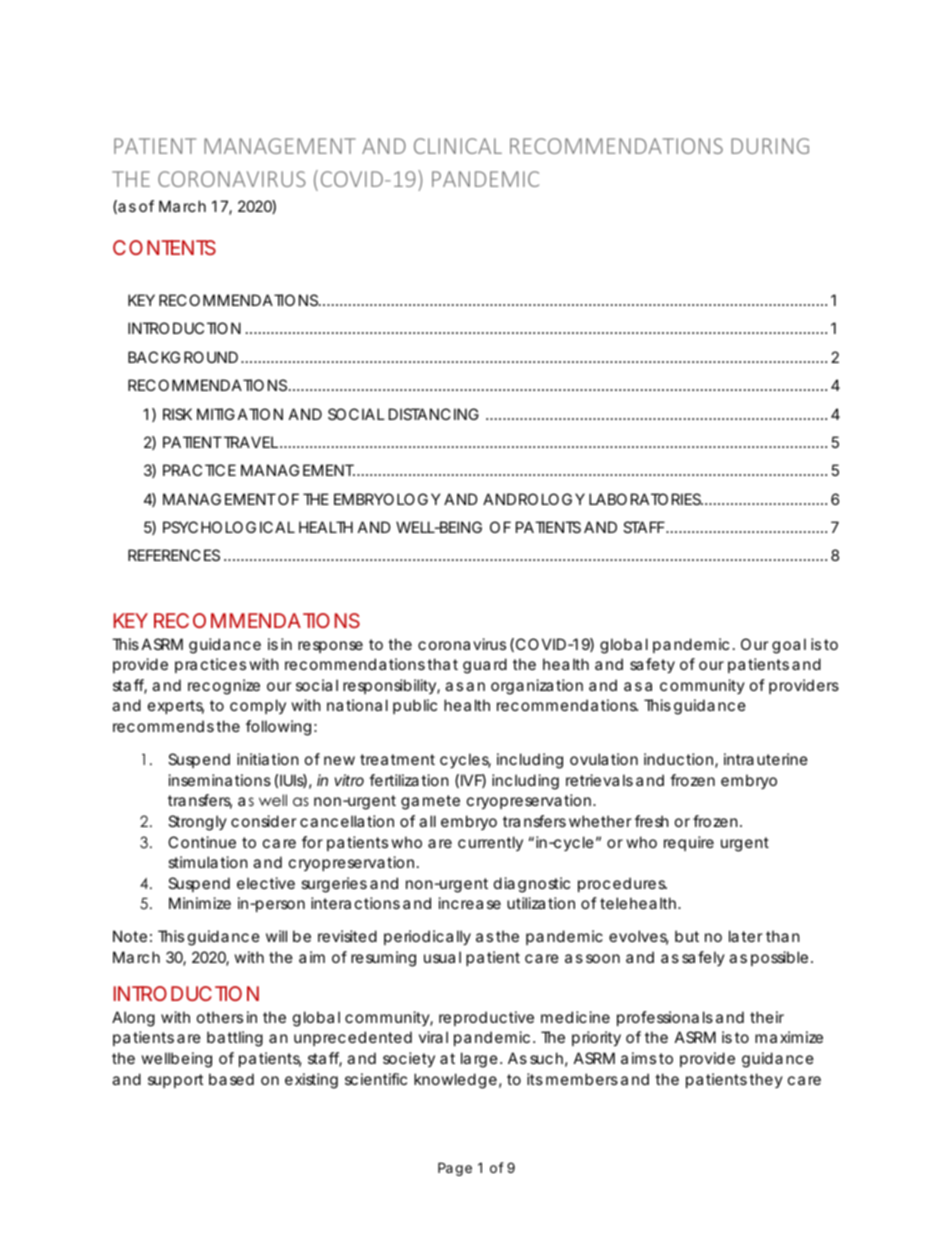  Describe the element at coordinates (434, 414) in the page. I see `DISTANCING` at that location.
